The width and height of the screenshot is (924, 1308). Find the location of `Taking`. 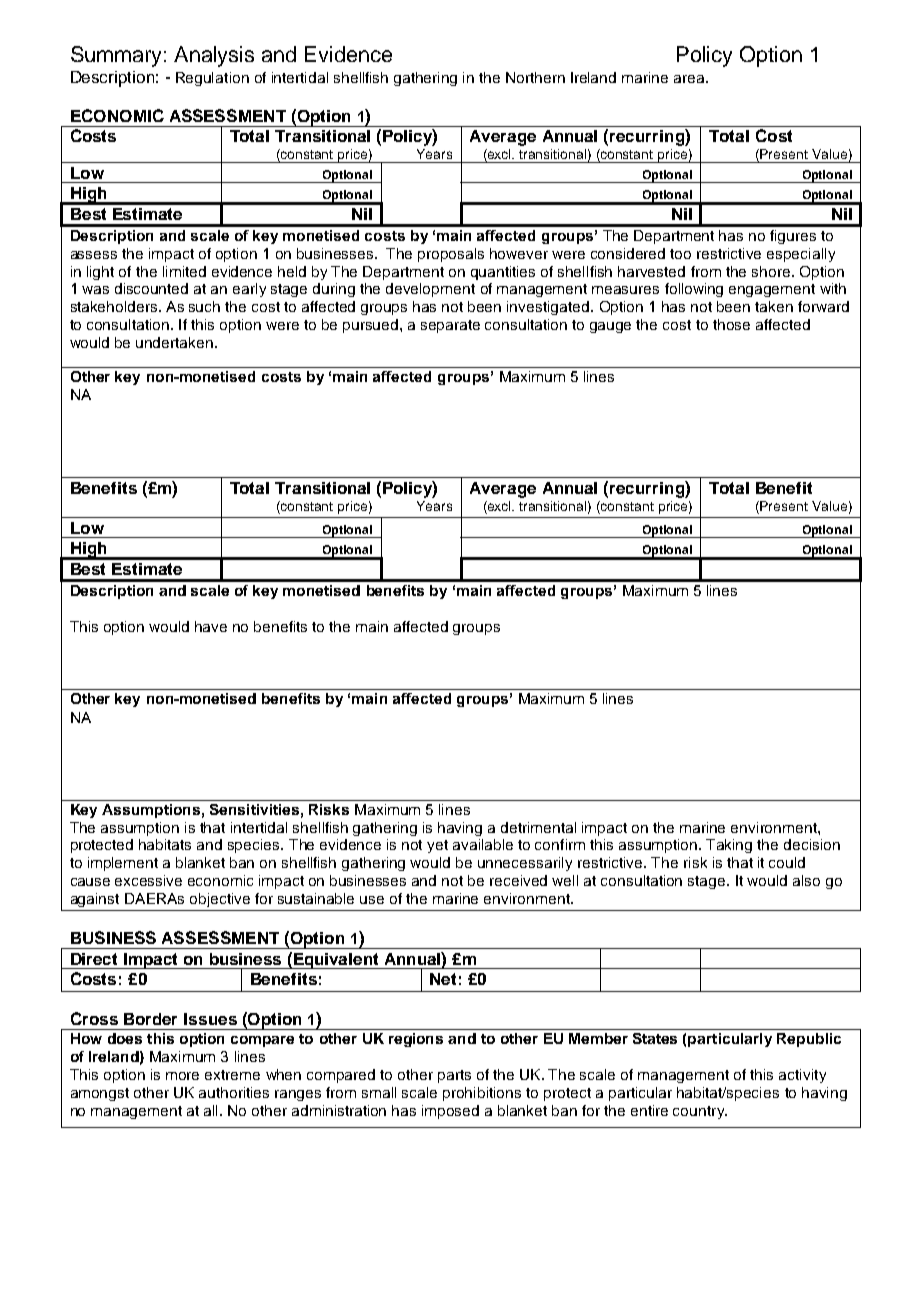

Taking is located at coordinates (729, 846).
